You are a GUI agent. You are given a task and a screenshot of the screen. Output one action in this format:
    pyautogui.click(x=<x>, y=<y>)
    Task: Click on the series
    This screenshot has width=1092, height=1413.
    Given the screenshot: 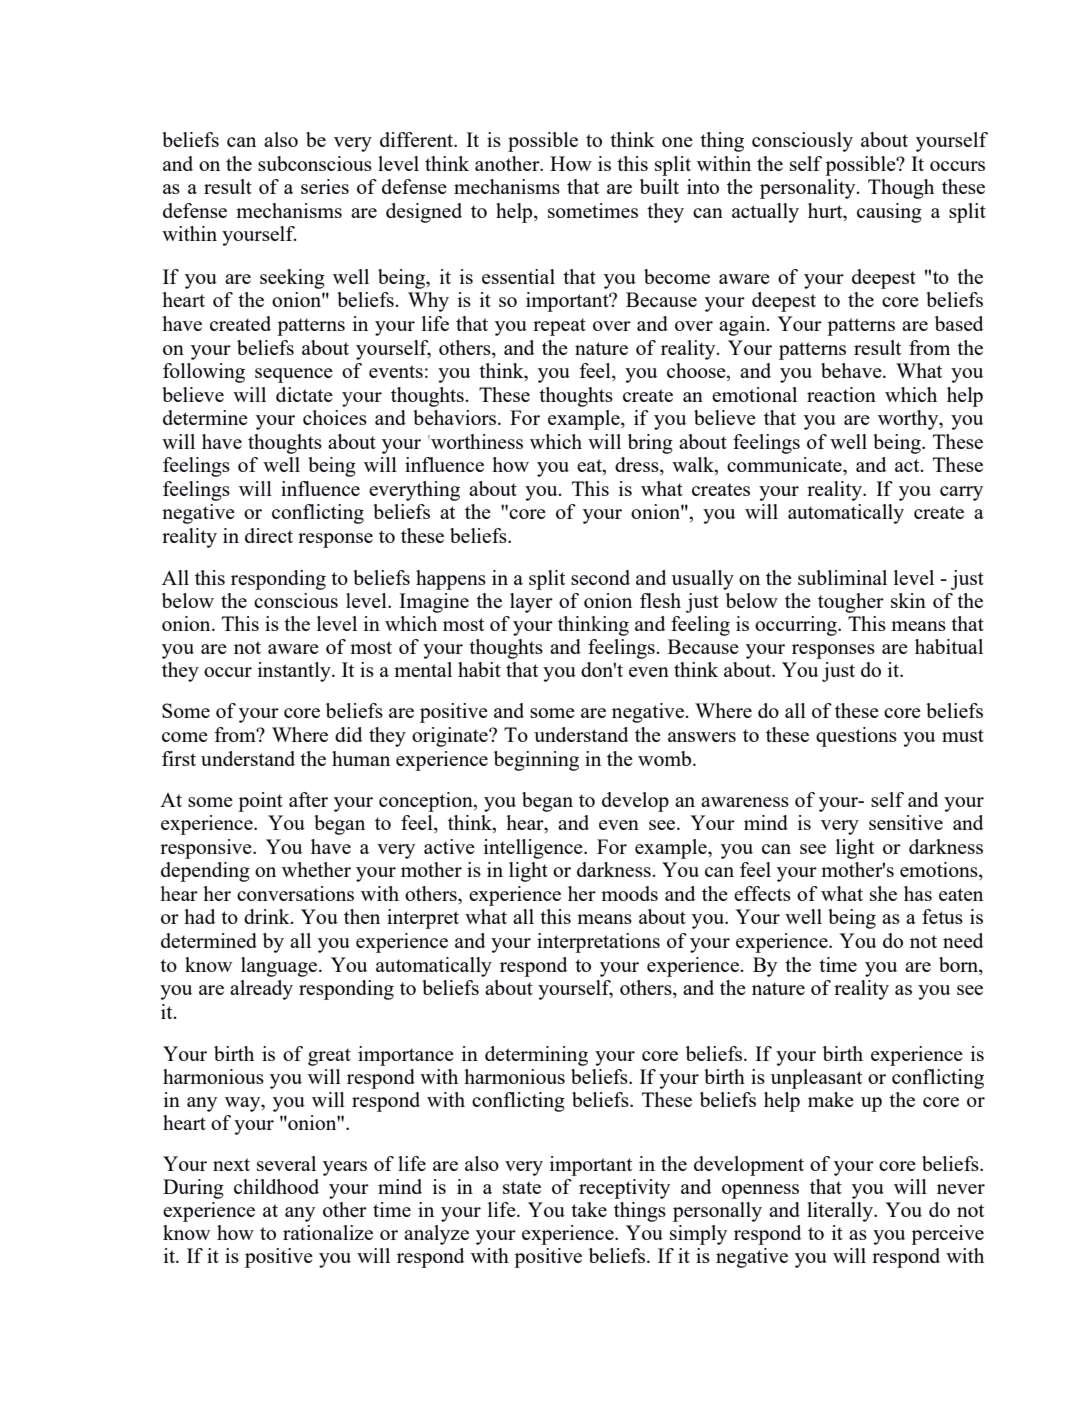 What is the action you would take?
    pyautogui.click(x=325, y=186)
